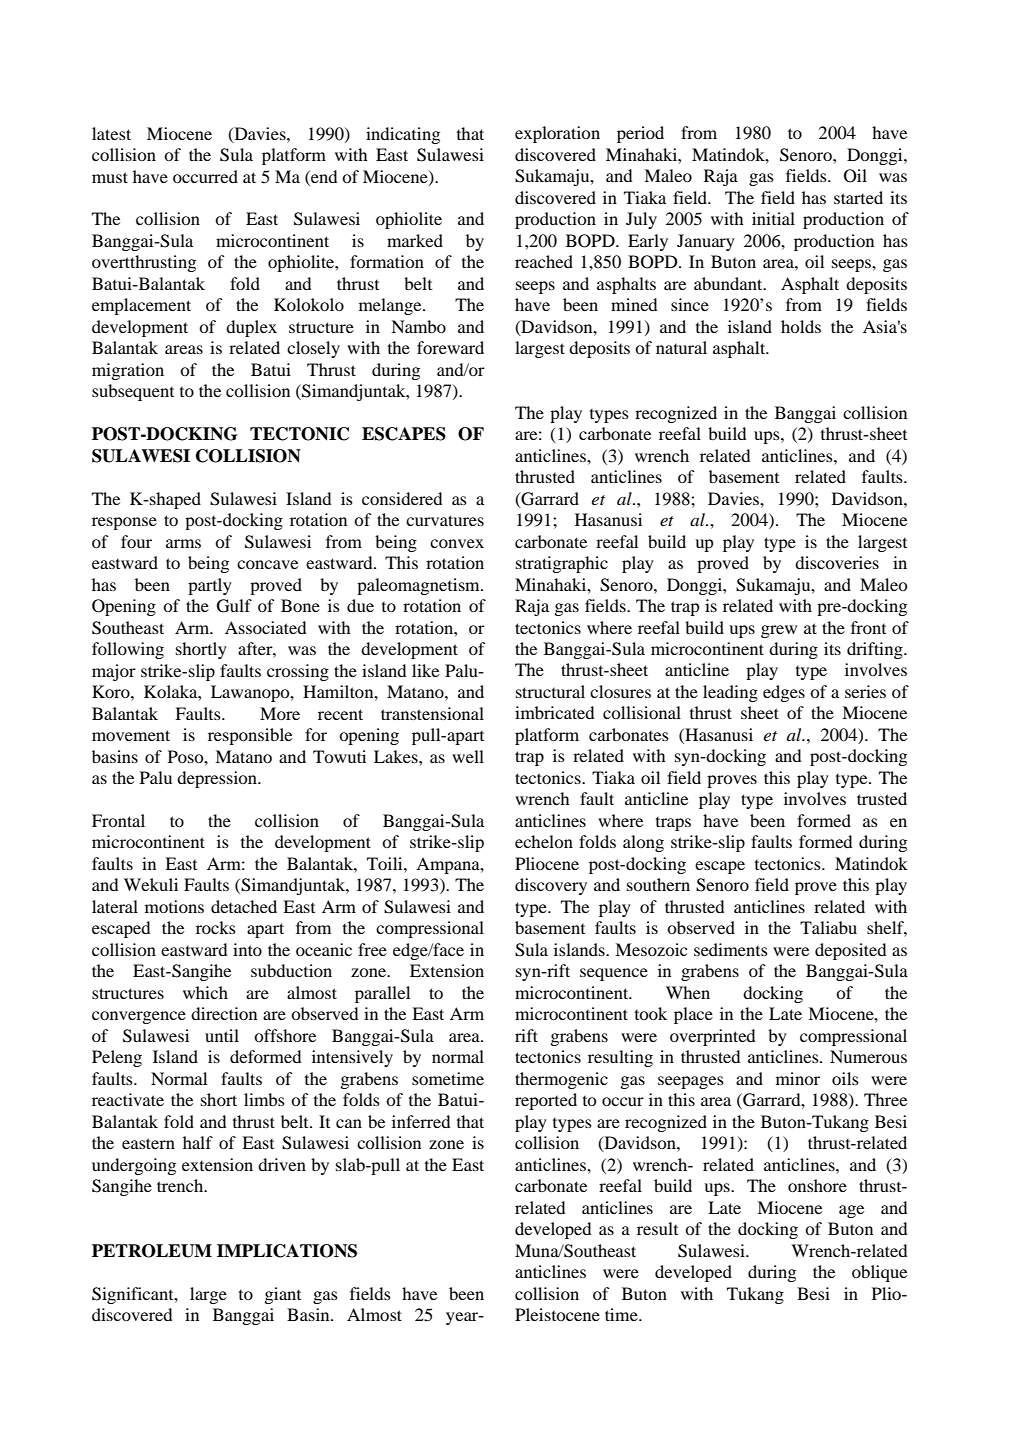 Image resolution: width=1011 pixels, height=1430 pixels. Describe the element at coordinates (133, 392) in the page. I see `subsequent` at that location.
